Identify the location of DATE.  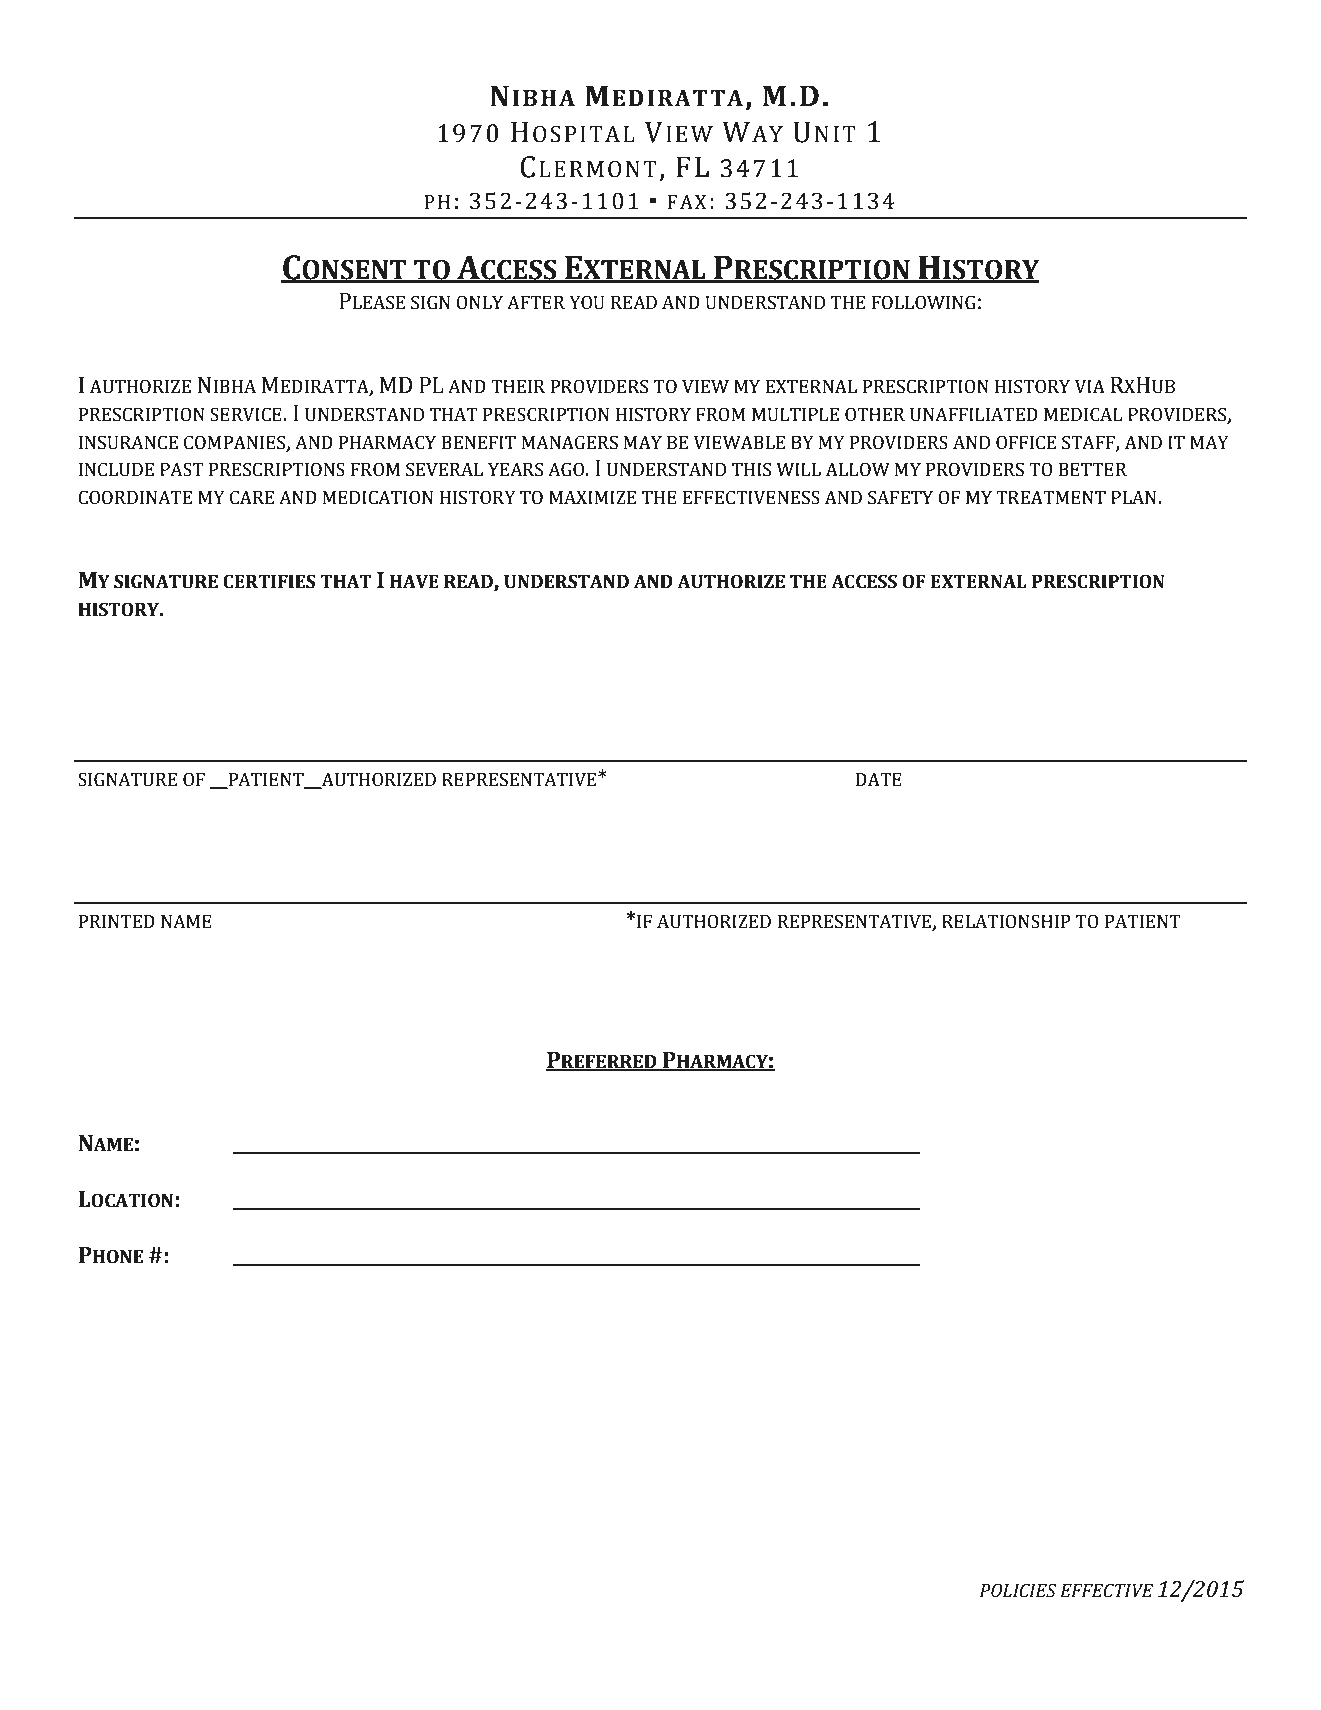
(879, 779).
